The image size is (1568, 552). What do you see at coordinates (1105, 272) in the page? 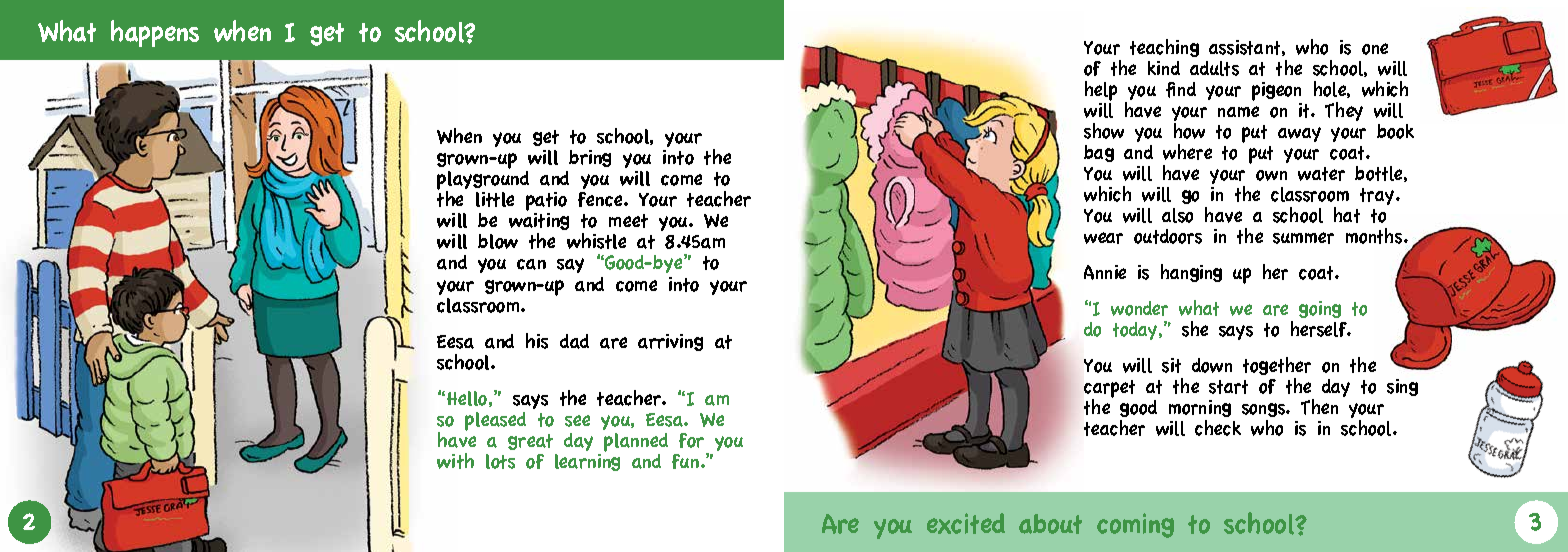
I see `Annie` at bounding box center [1105, 272].
